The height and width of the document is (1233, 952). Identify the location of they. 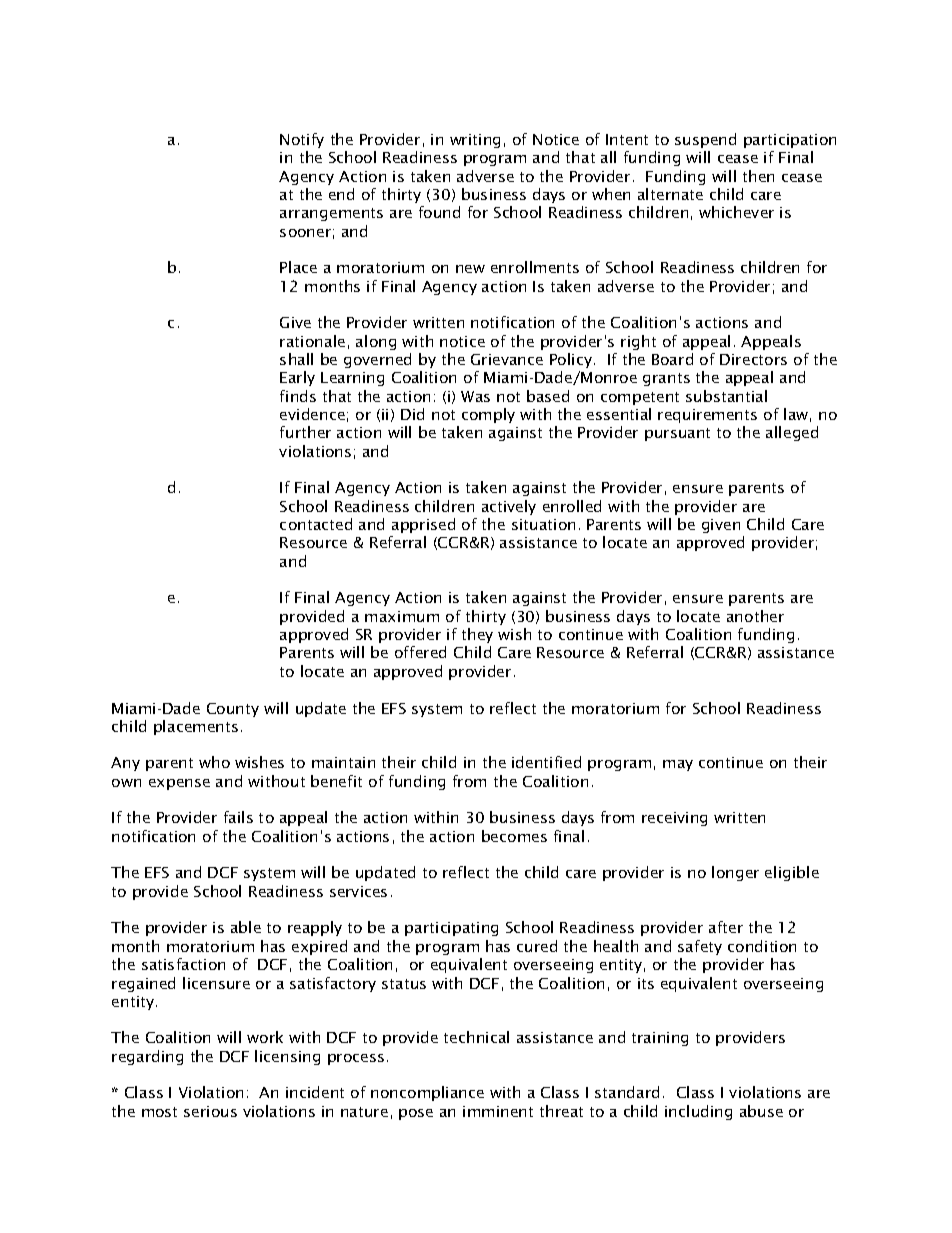
(477, 635).
